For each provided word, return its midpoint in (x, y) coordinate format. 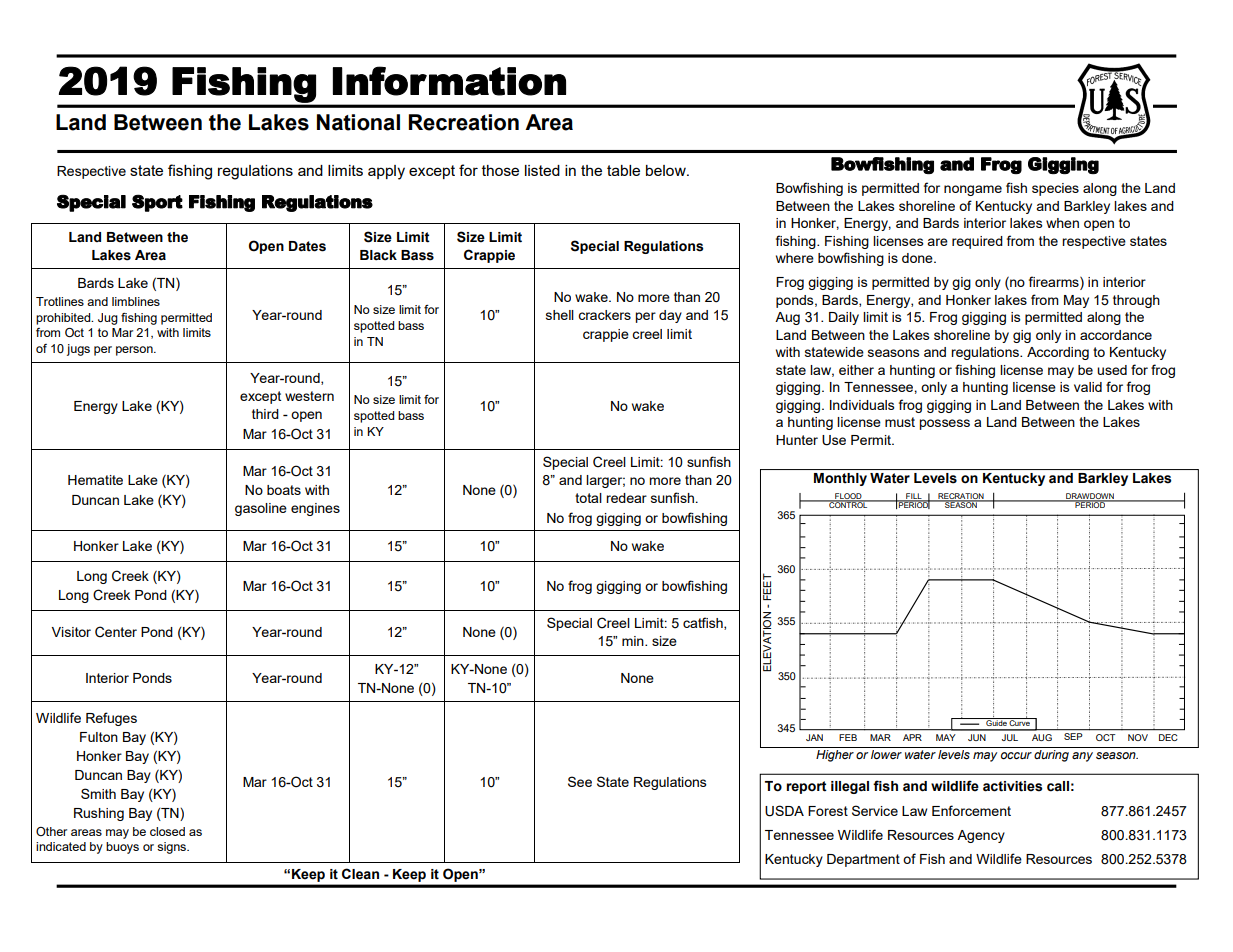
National (358, 122)
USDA (784, 811)
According (1058, 353)
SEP (1073, 736)
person (135, 351)
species (1055, 189)
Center (116, 632)
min (634, 641)
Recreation (464, 122)
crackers (604, 315)
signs (172, 848)
